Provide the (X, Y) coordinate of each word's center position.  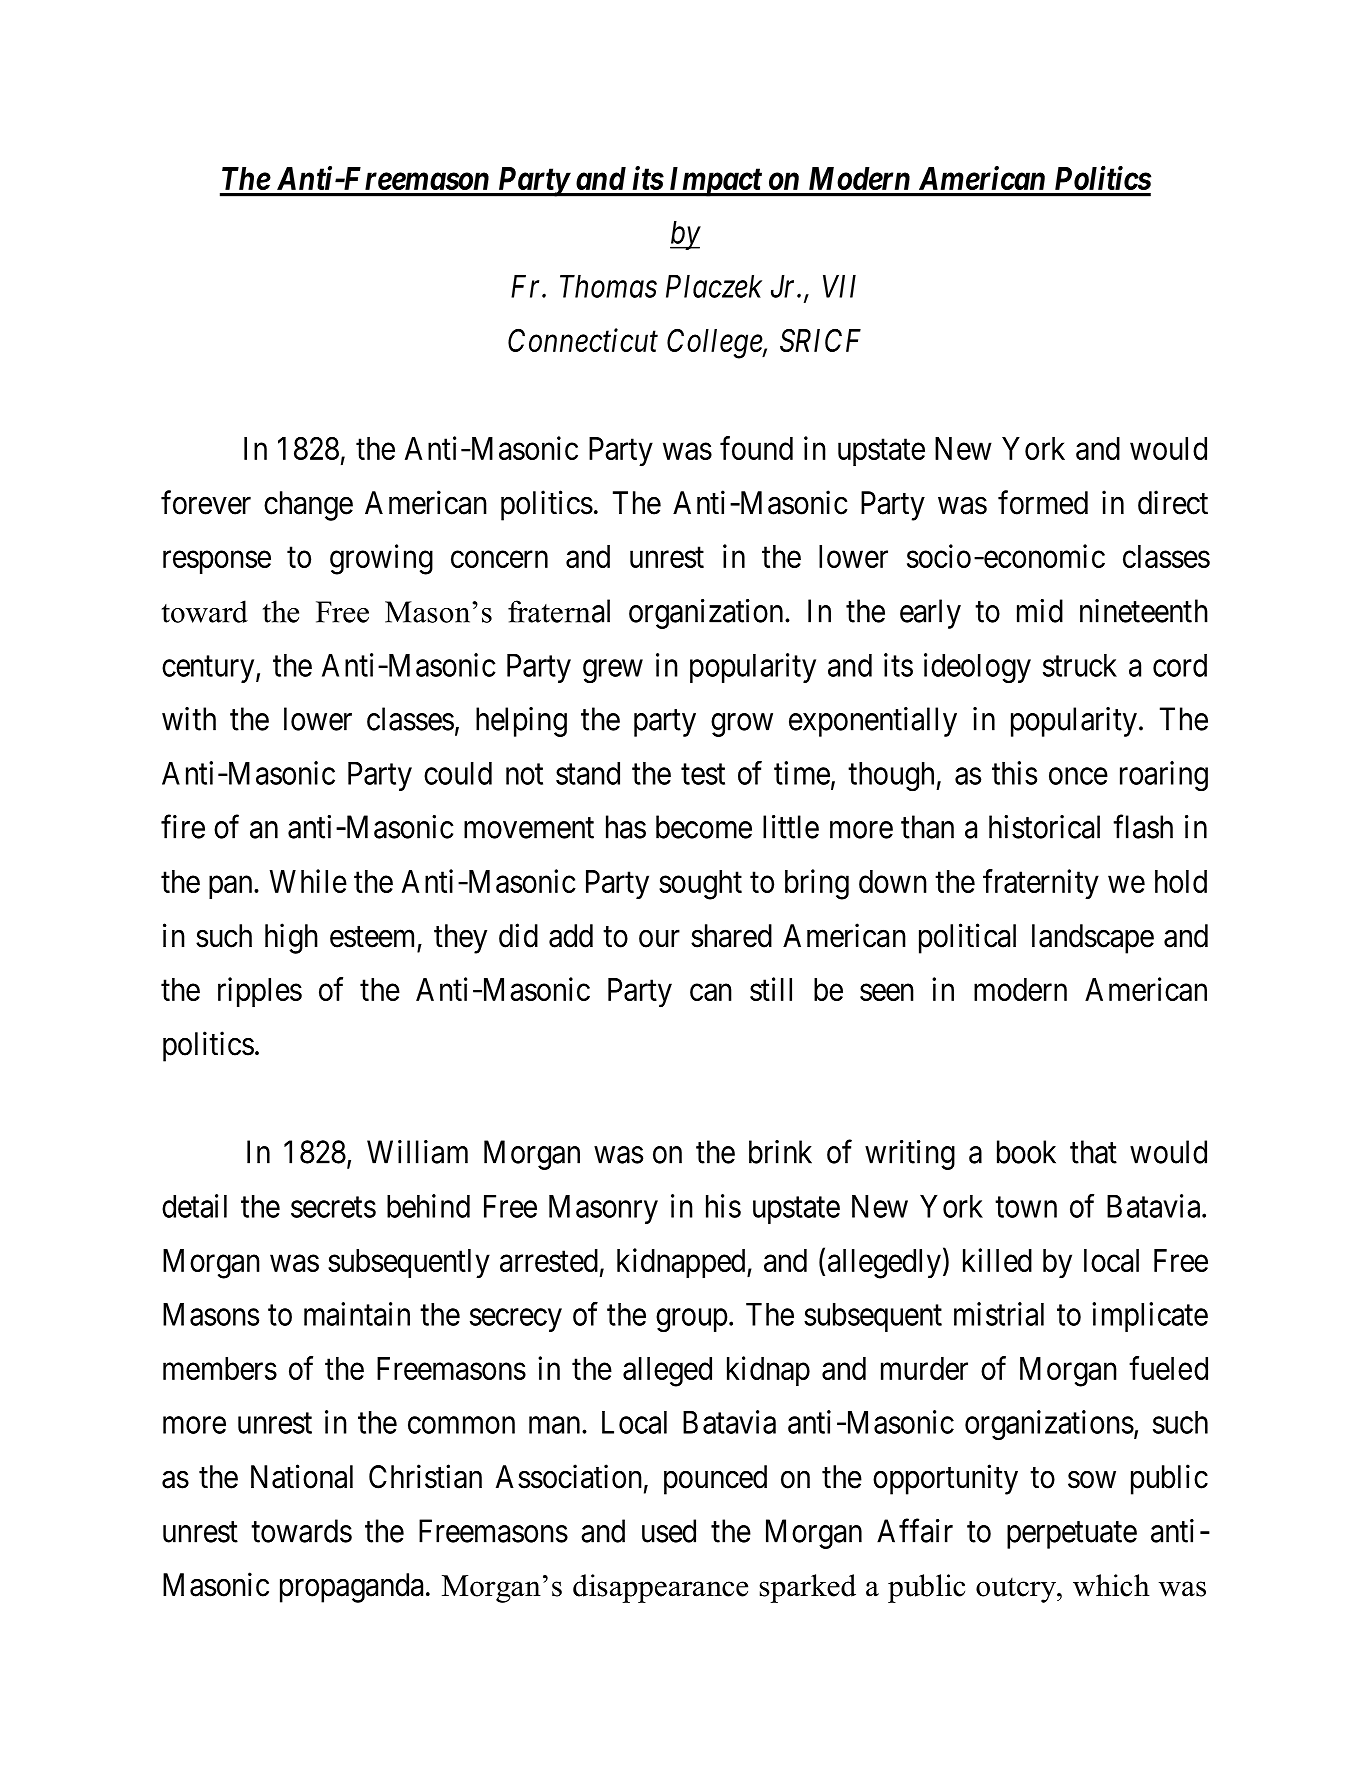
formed (1043, 502)
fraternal (559, 611)
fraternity (1041, 884)
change (308, 506)
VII (839, 286)
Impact (714, 182)
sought (700, 885)
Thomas (608, 286)
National (302, 1476)
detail (194, 1206)
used (669, 1531)
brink (780, 1152)
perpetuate (1072, 1535)
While (308, 881)
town (1026, 1207)
